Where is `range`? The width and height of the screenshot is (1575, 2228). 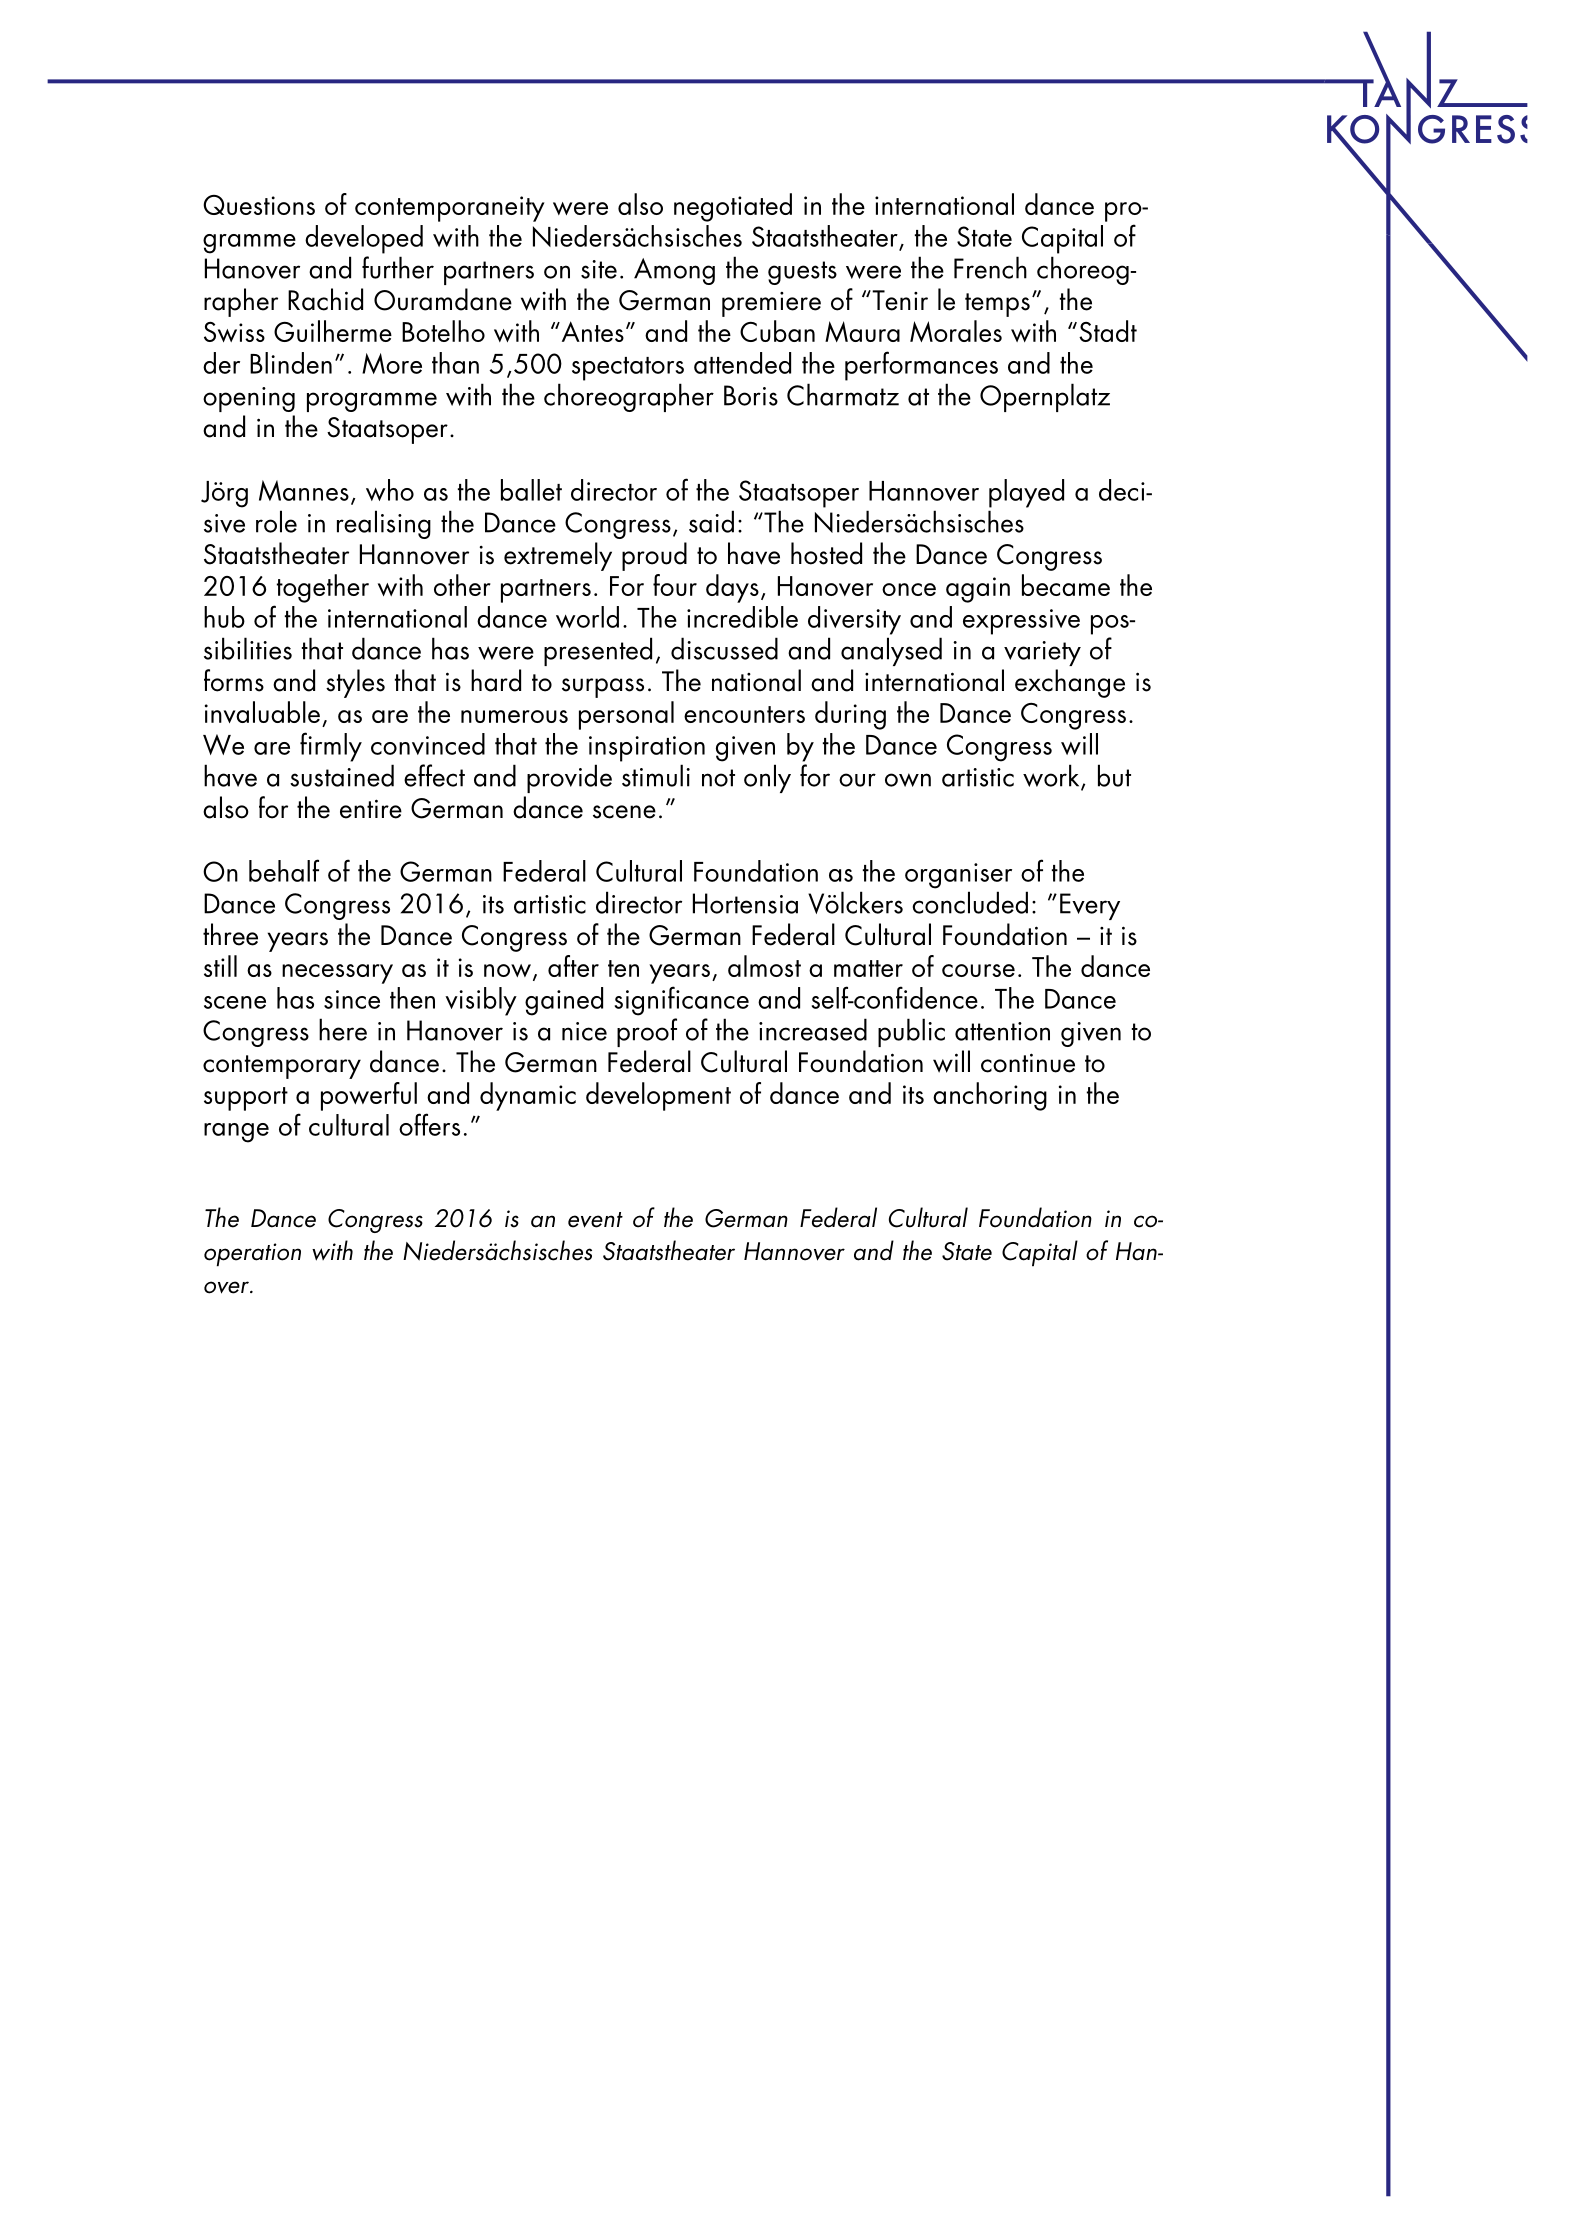
range is located at coordinates (236, 1133).
